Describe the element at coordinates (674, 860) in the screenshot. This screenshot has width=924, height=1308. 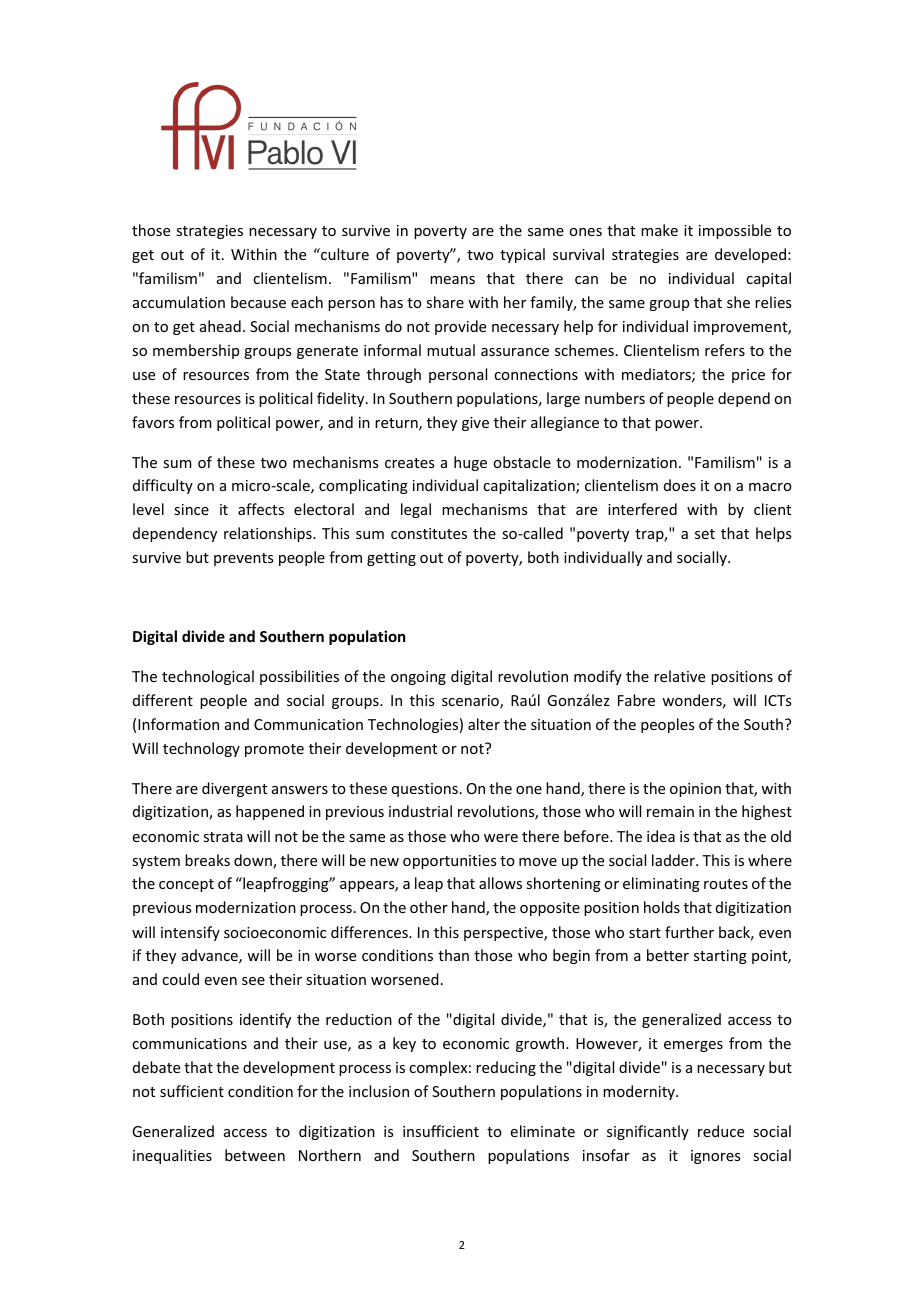
I see `ladder` at that location.
